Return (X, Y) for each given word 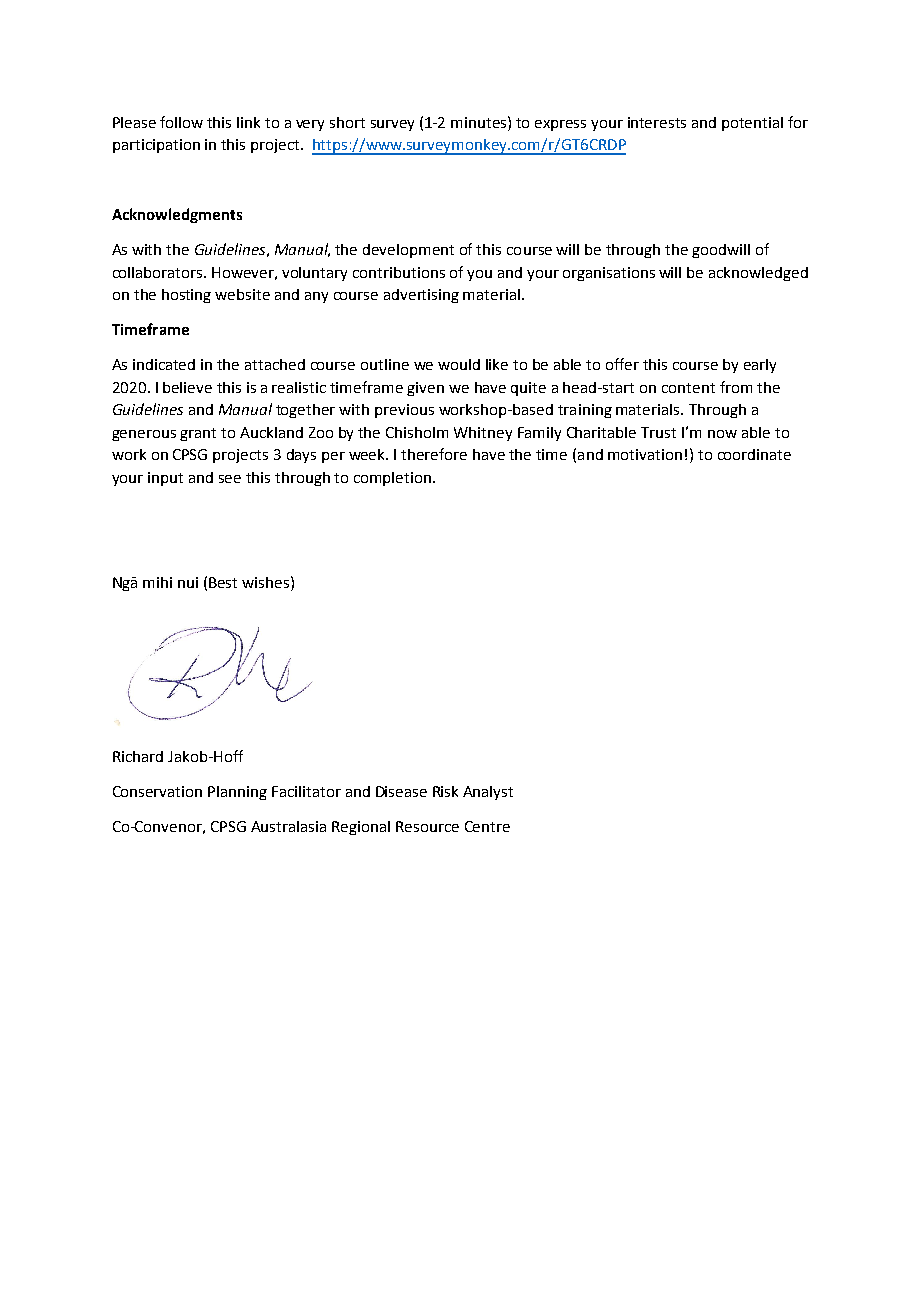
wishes (267, 582)
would (459, 364)
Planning (237, 793)
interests (657, 122)
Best (223, 582)
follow (181, 122)
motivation (645, 454)
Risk (445, 791)
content (688, 388)
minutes (480, 122)
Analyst (488, 793)
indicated (164, 364)
